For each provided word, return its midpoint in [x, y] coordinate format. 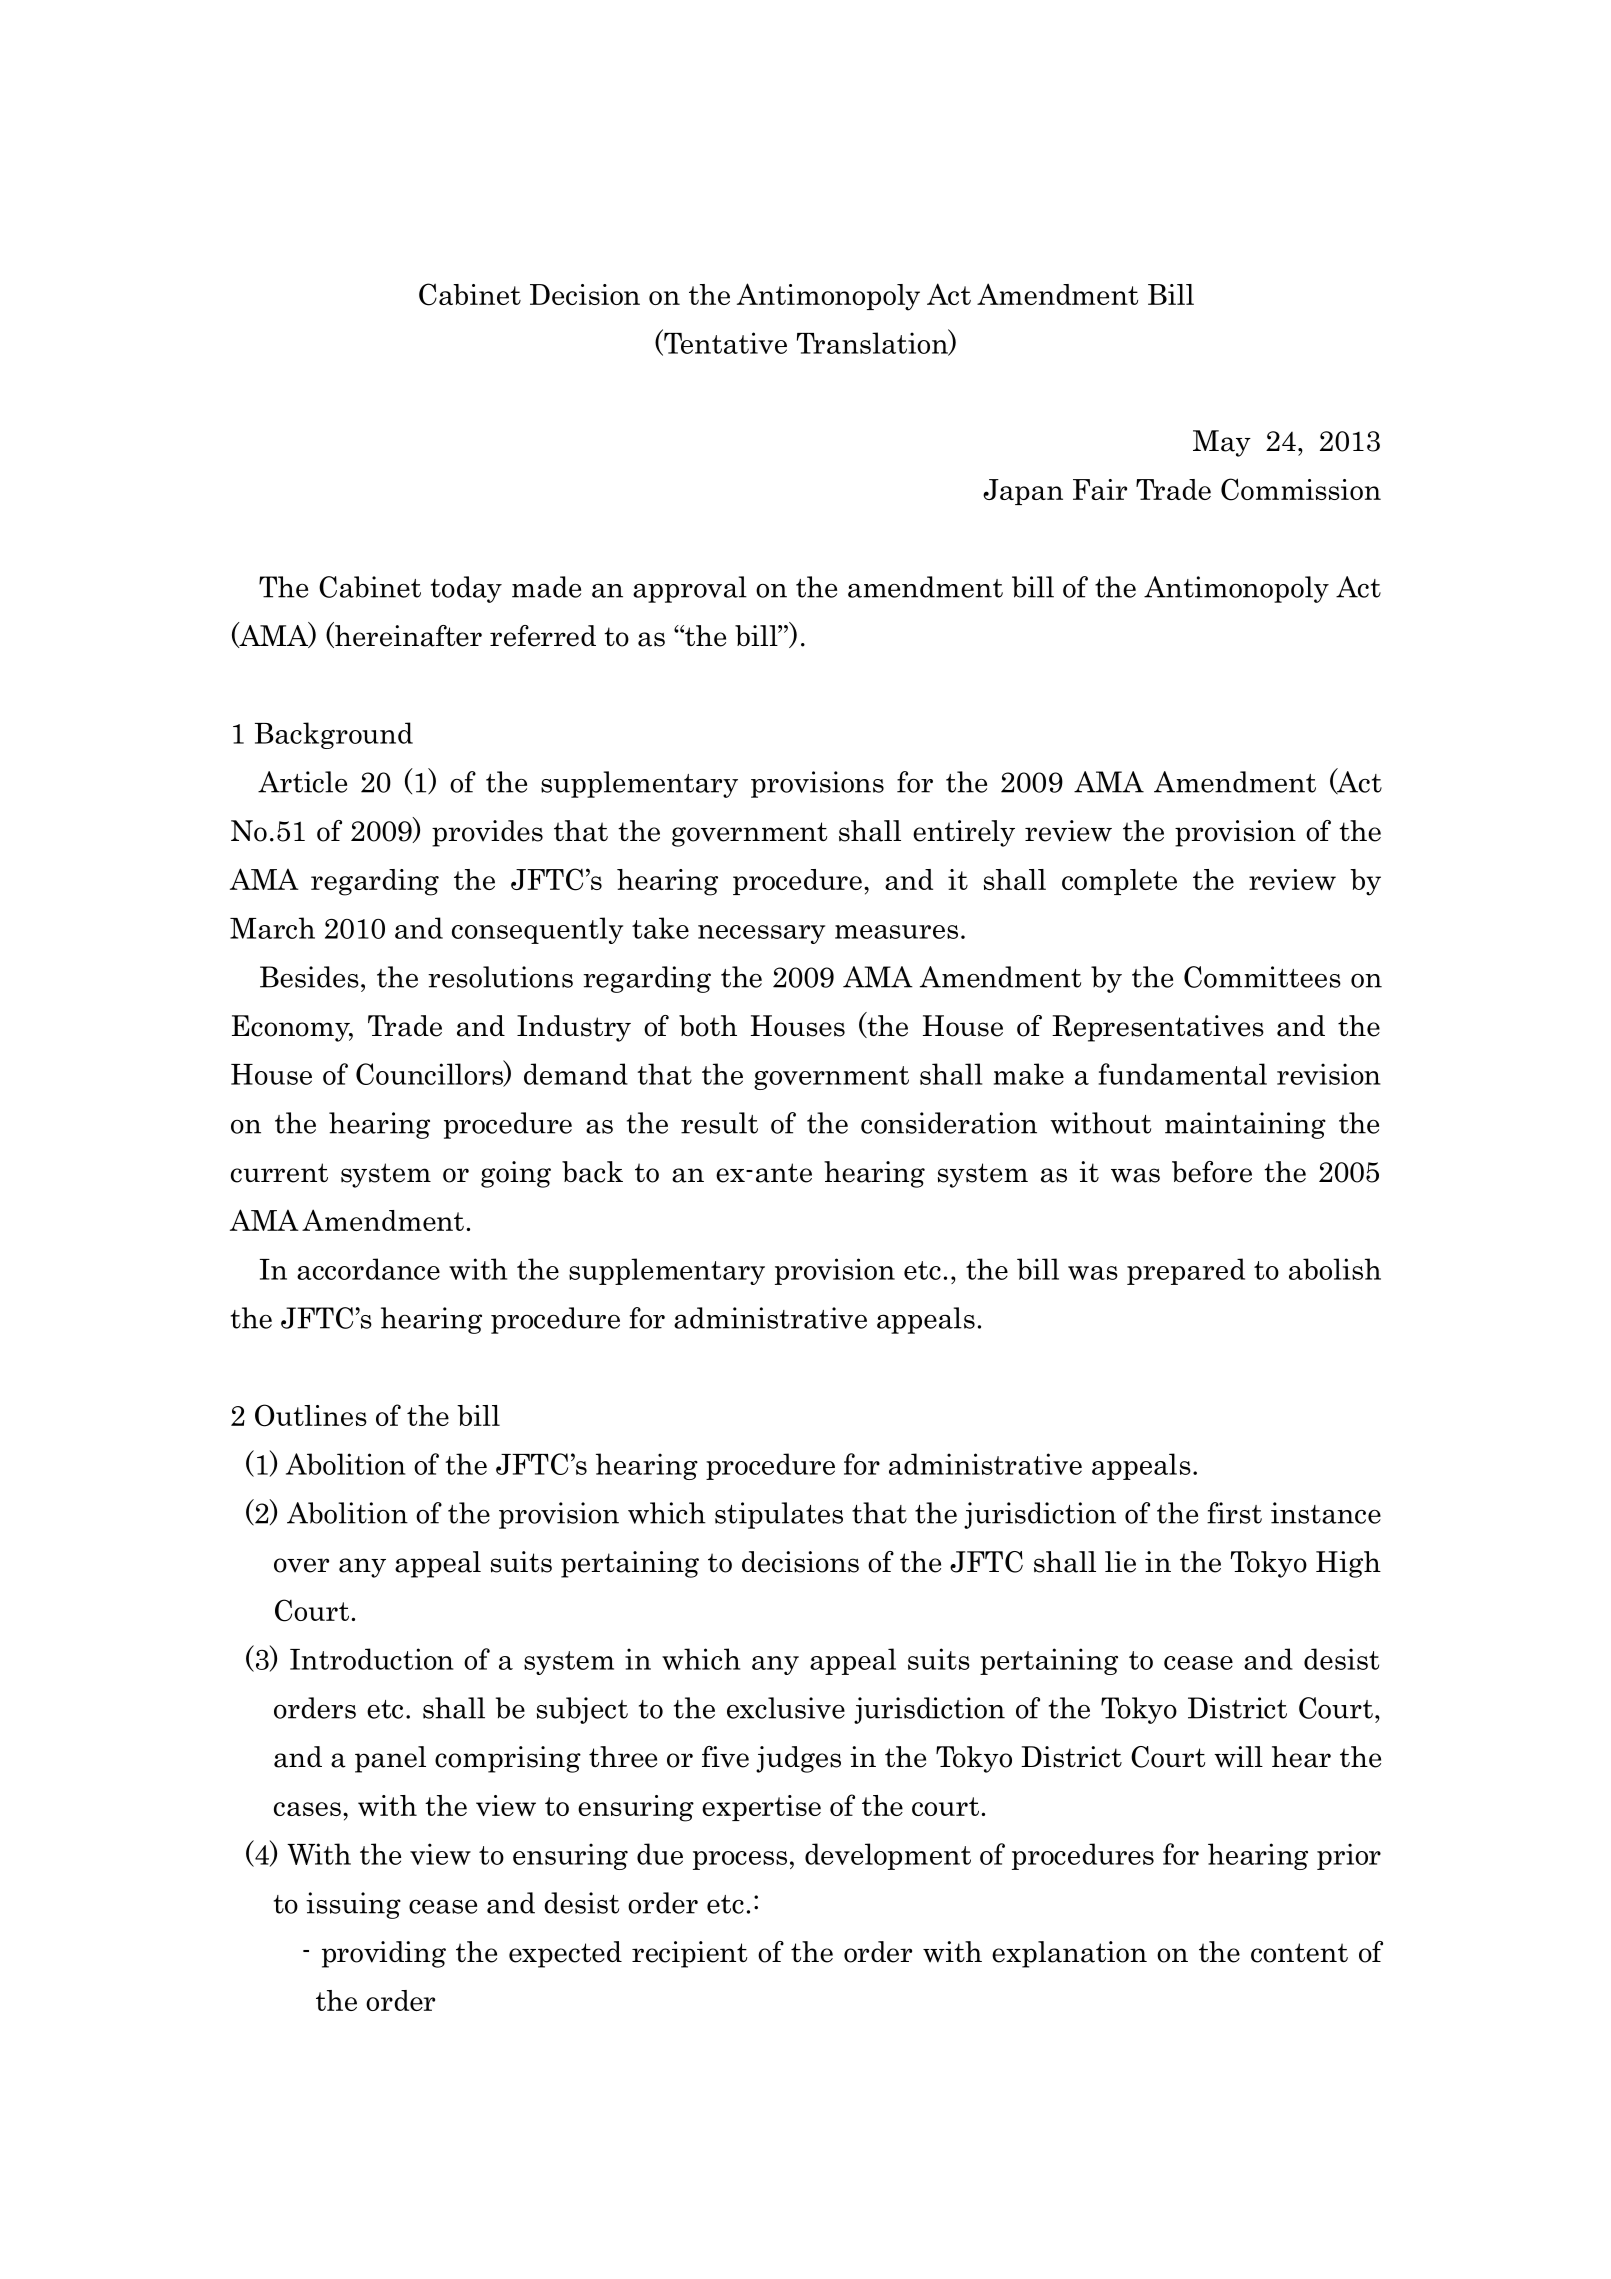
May [1222, 443]
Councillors [430, 1074]
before [1212, 1172]
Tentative [724, 343]
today [466, 589]
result [719, 1123]
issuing [353, 1905]
